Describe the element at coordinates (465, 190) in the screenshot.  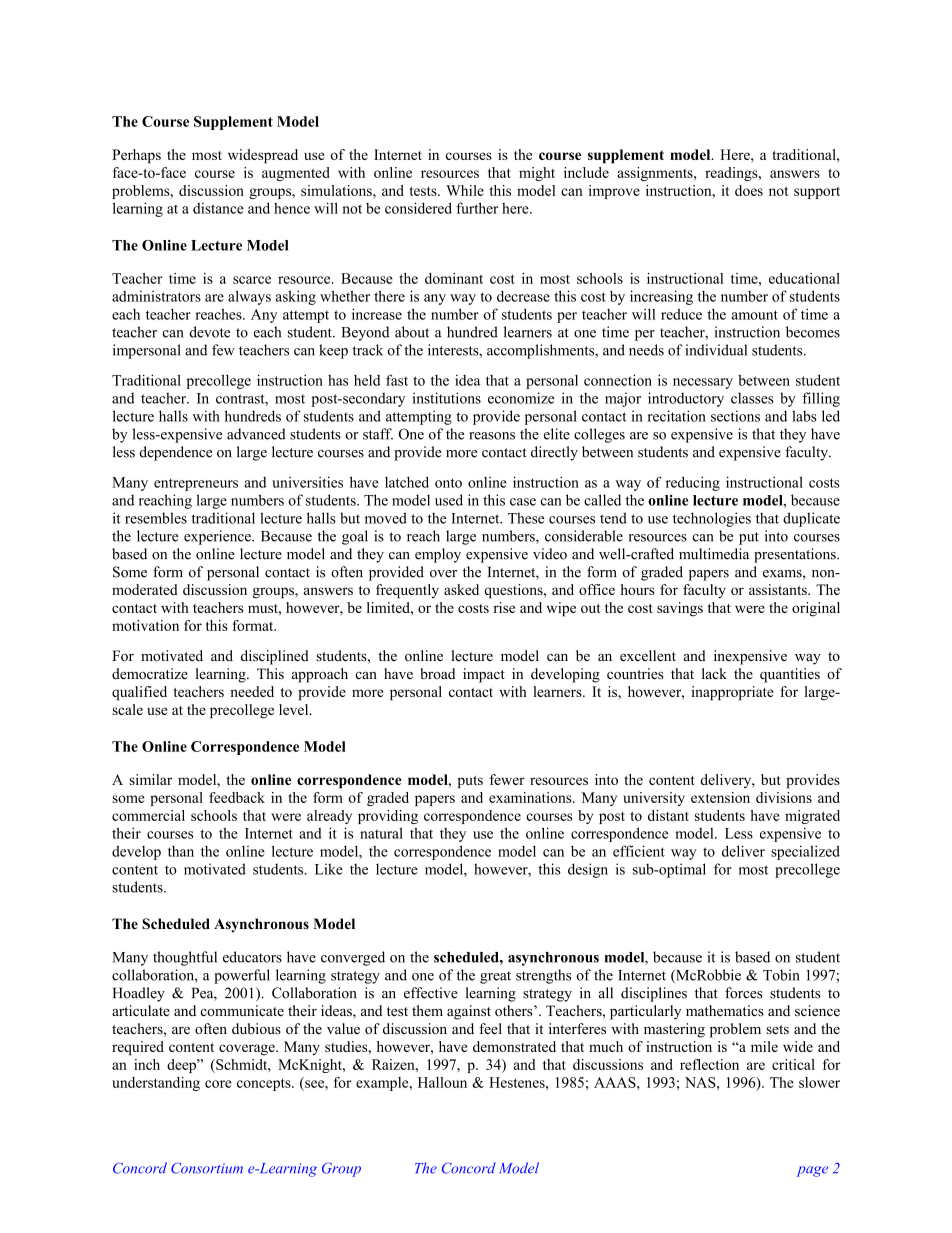
I see `While` at that location.
